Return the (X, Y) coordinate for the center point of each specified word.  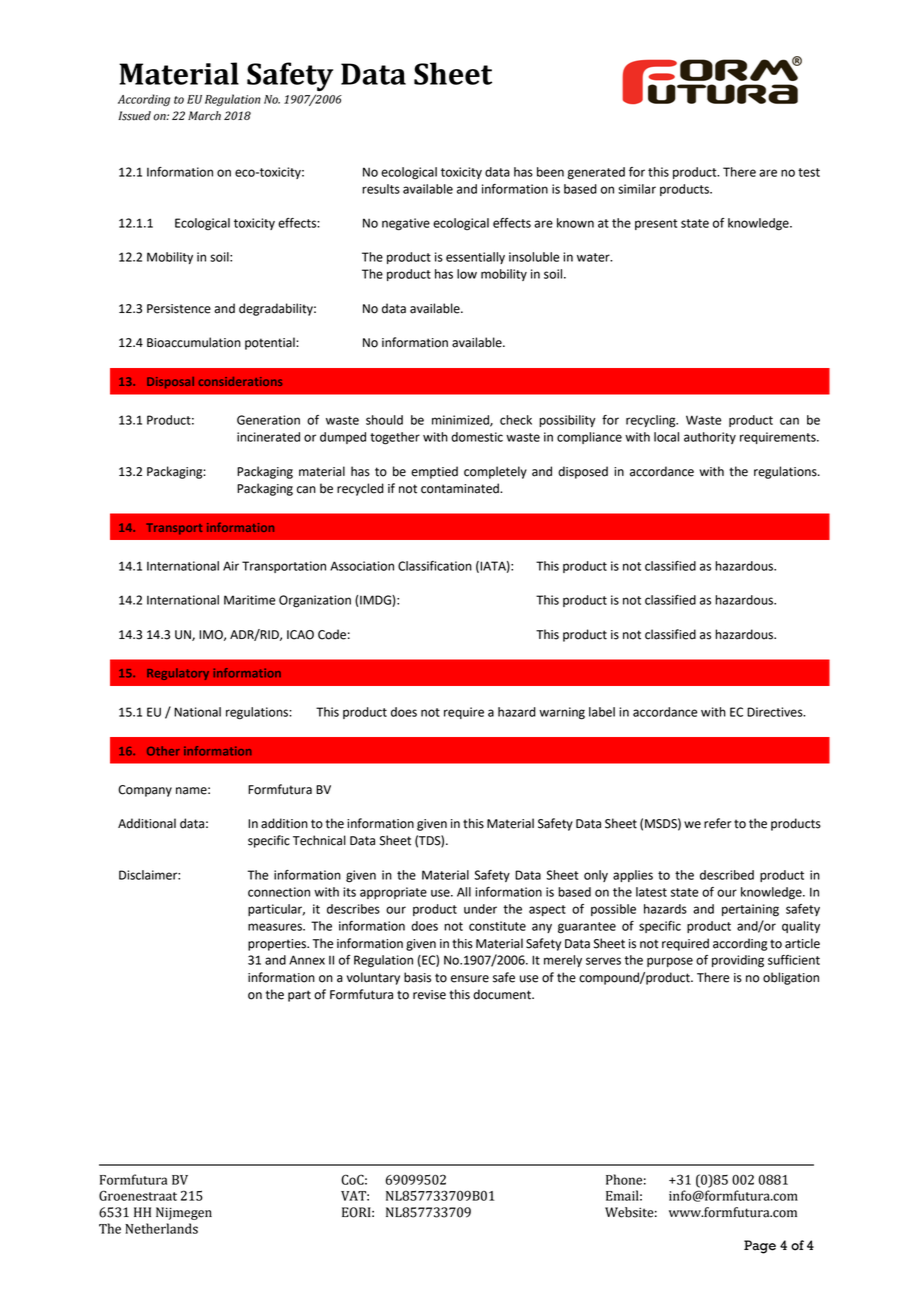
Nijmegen (184, 1213)
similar (637, 189)
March (204, 116)
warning (562, 713)
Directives (776, 712)
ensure (470, 979)
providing (738, 961)
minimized (461, 421)
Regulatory (178, 674)
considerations (240, 381)
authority (710, 438)
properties (278, 945)
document (503, 994)
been (550, 172)
